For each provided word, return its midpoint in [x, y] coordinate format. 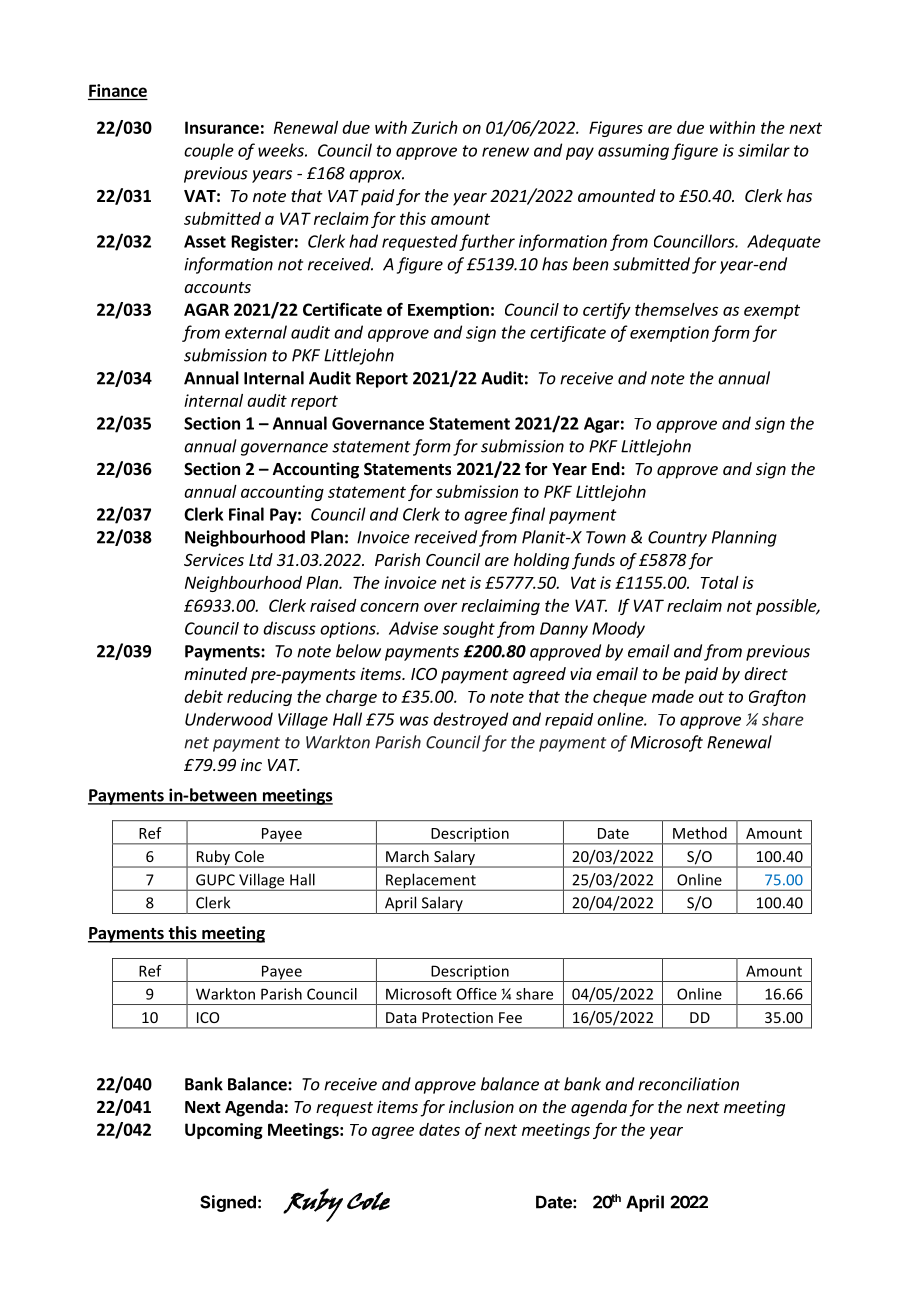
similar [764, 150]
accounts [217, 287]
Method [700, 833]
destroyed [470, 720]
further [487, 242]
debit [203, 696]
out [711, 697]
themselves [676, 309]
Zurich [434, 127]
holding [541, 561]
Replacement [431, 882]
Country [677, 539]
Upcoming [224, 1131]
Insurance [222, 127]
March [407, 856]
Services [214, 559]
